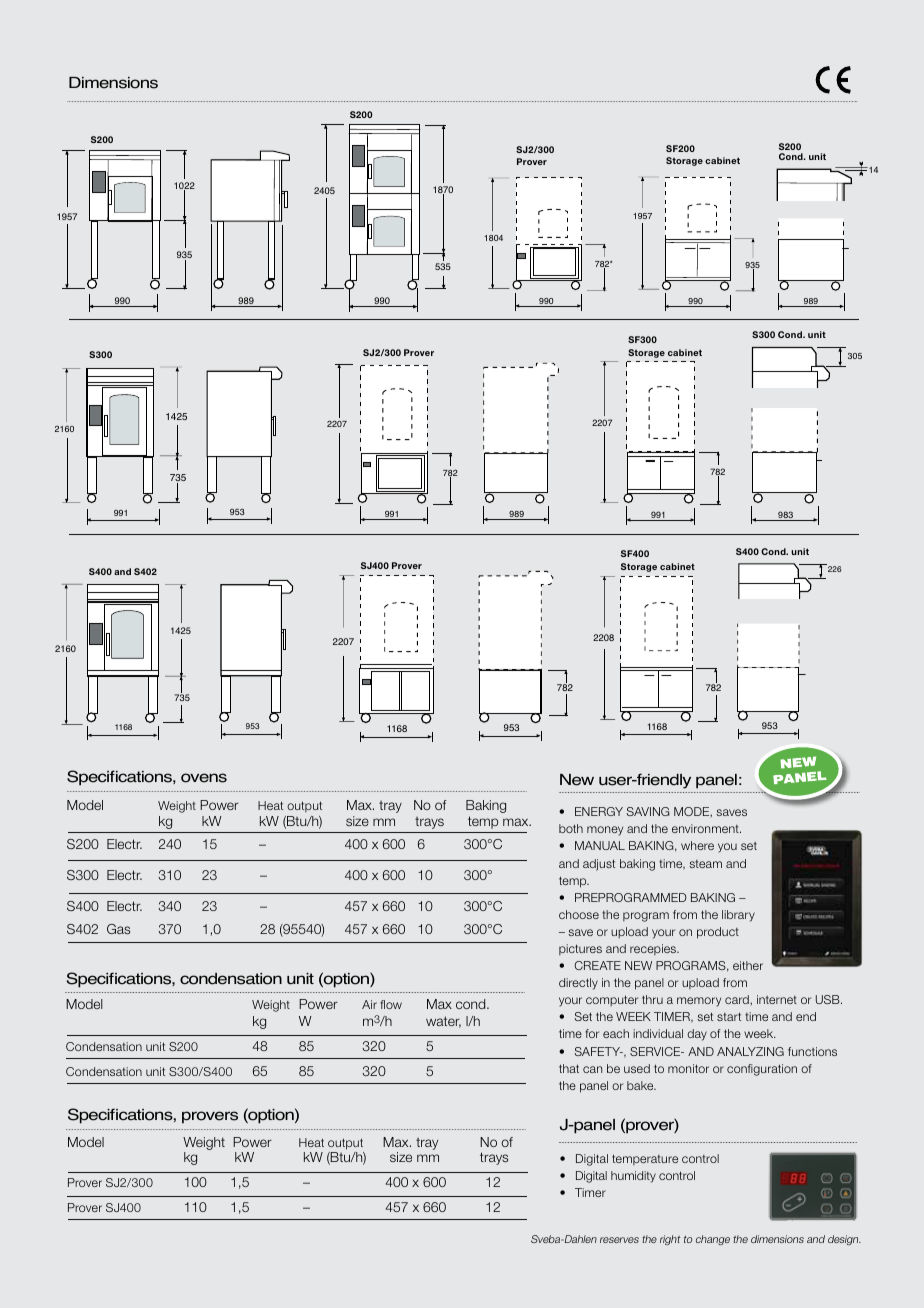  I want to click on can, so click(592, 1069).
